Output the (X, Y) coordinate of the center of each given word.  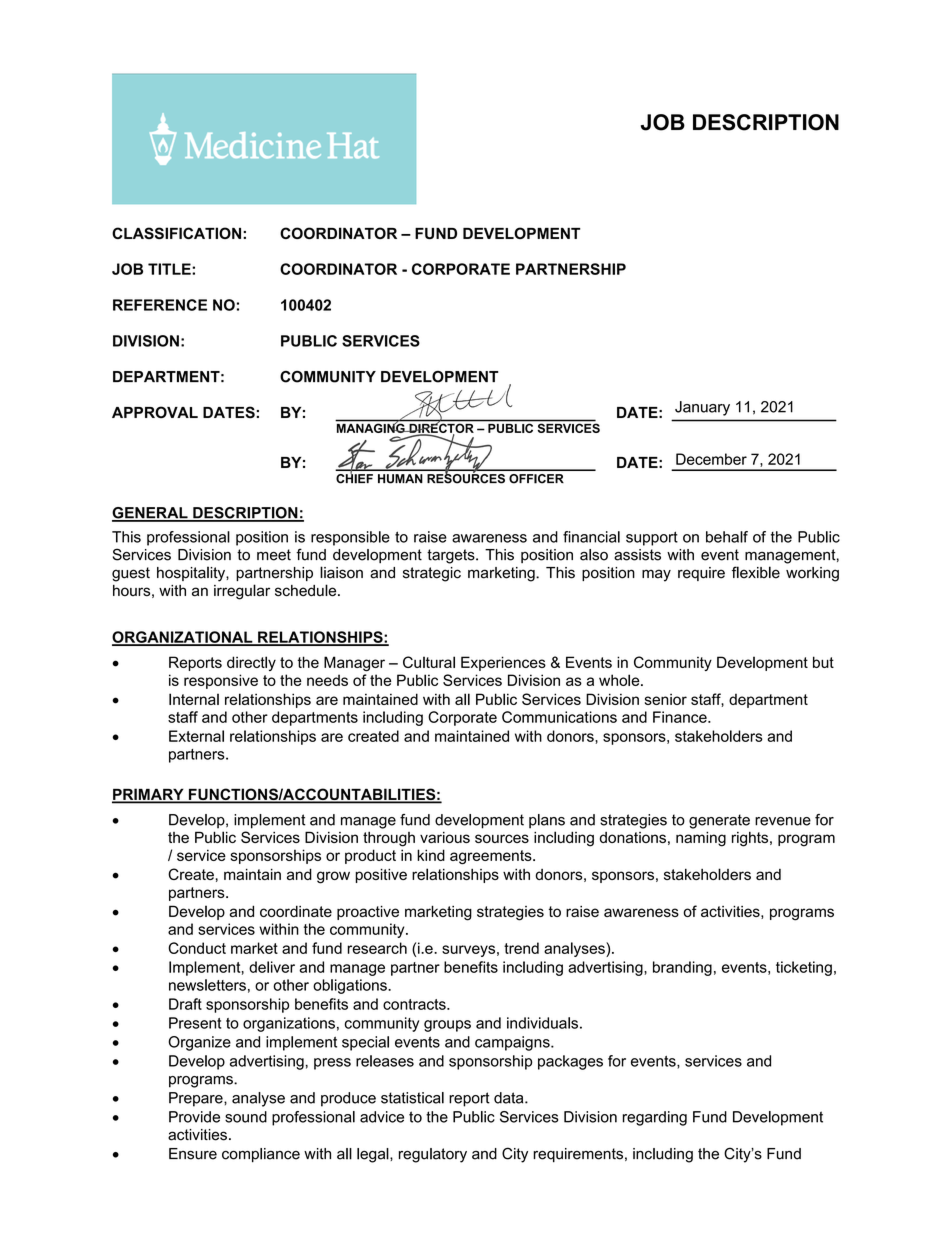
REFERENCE (160, 305)
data (510, 1098)
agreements (492, 857)
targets (452, 556)
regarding (655, 1118)
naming (701, 839)
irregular (242, 592)
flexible (756, 572)
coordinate (296, 911)
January (702, 408)
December (711, 459)
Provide (194, 1117)
